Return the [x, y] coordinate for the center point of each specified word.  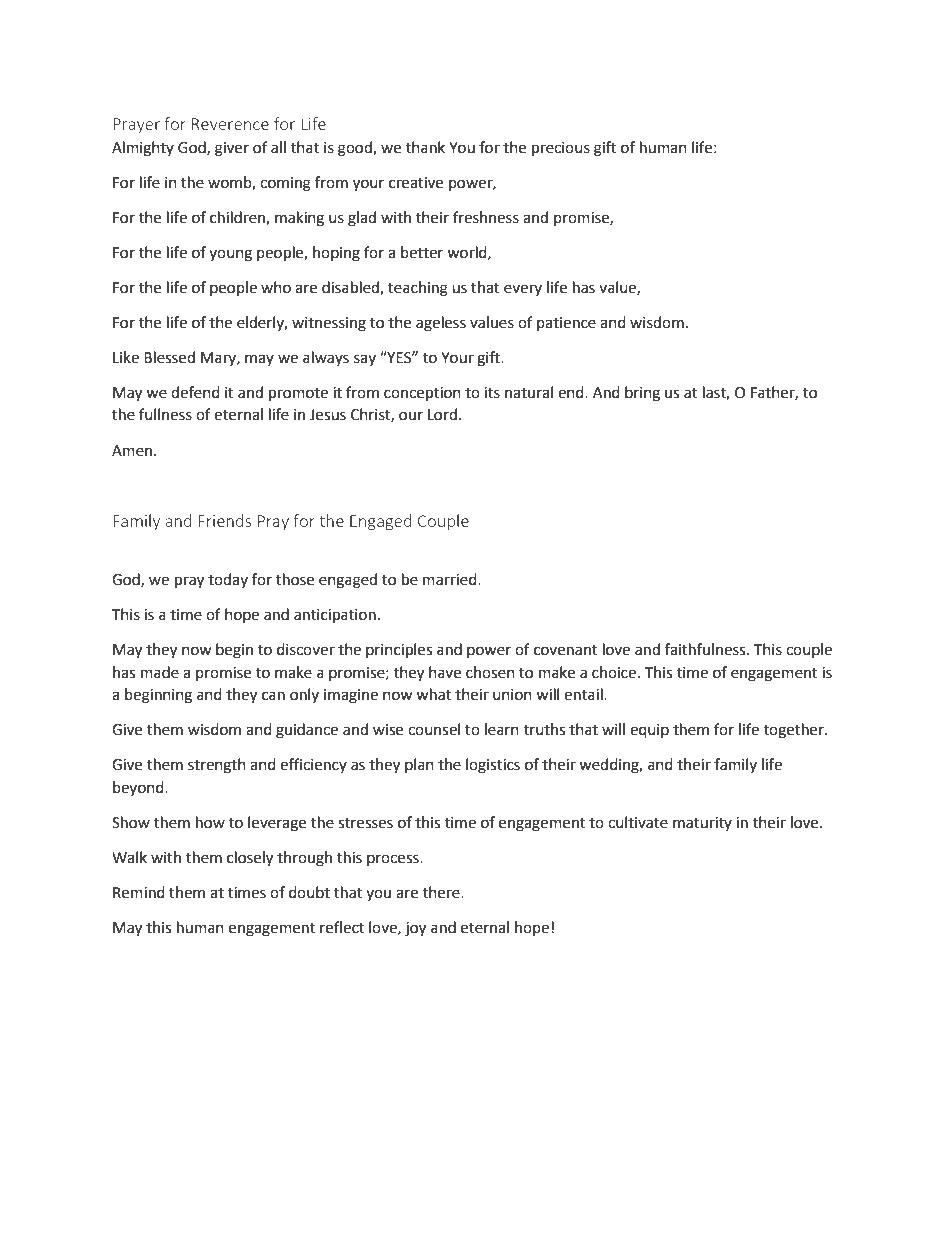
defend [195, 392]
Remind [139, 892]
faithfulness [706, 649]
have [445, 672]
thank [425, 147]
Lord [442, 414]
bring [642, 394]
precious [561, 149]
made [160, 672]
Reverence [230, 124]
